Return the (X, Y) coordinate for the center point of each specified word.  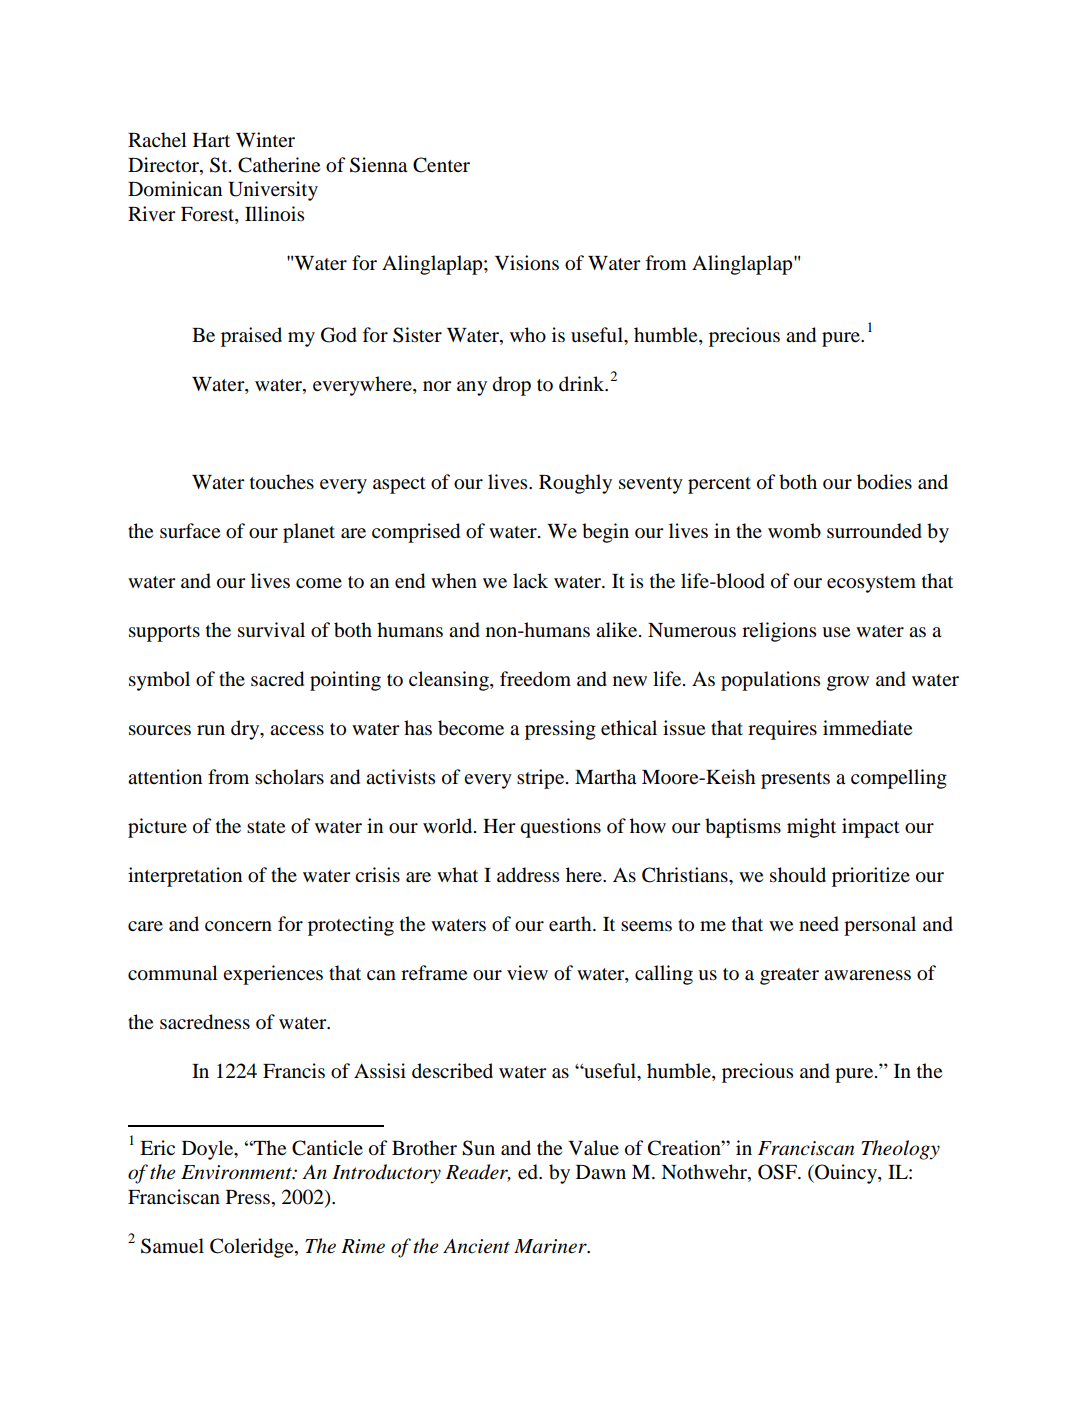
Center (441, 165)
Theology (900, 1150)
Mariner (551, 1246)
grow (848, 683)
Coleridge (253, 1248)
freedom (535, 679)
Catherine (279, 165)
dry (246, 730)
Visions (527, 263)
